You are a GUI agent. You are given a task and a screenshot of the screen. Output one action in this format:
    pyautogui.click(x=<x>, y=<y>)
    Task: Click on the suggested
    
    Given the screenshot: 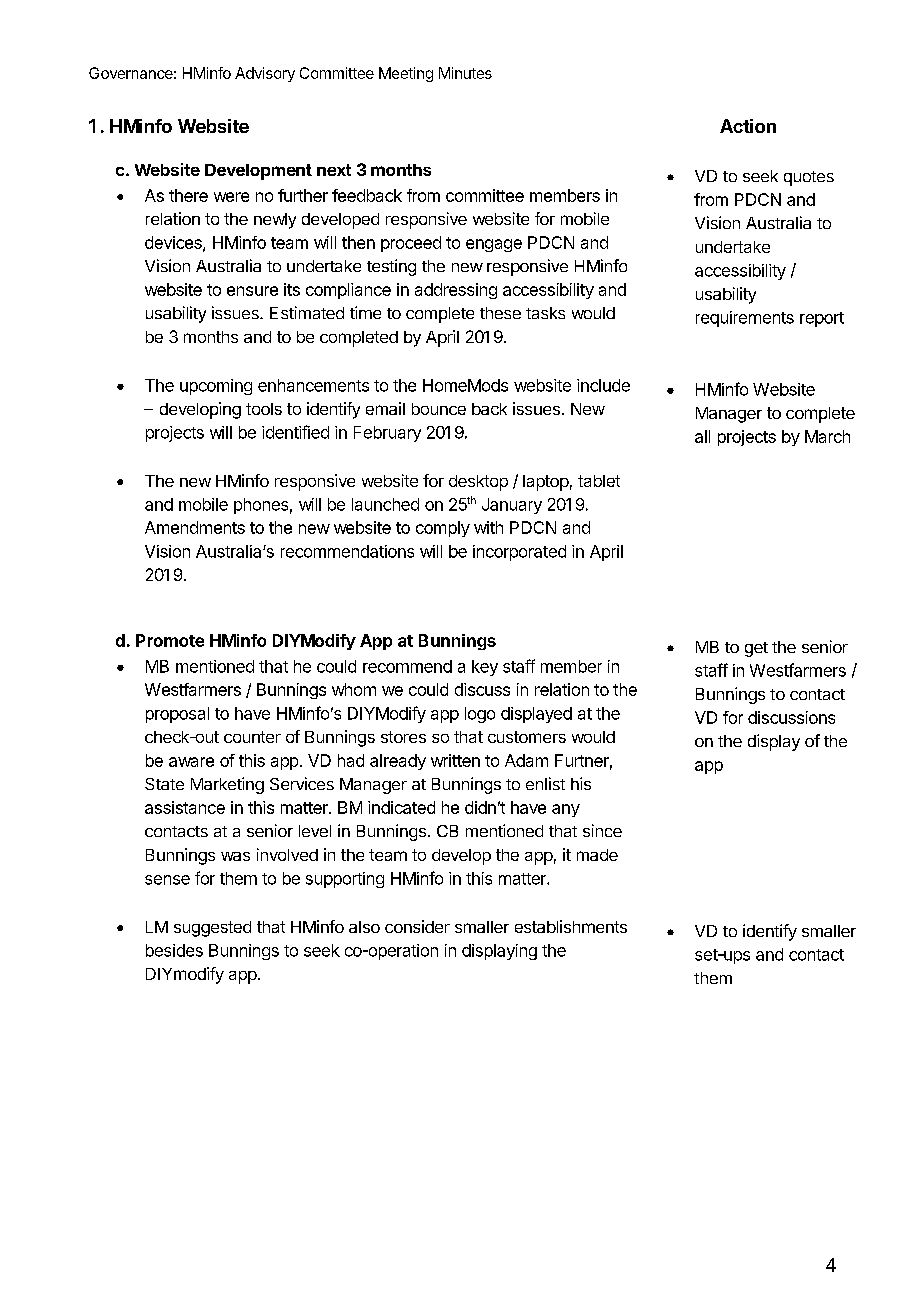 What is the action you would take?
    pyautogui.click(x=212, y=929)
